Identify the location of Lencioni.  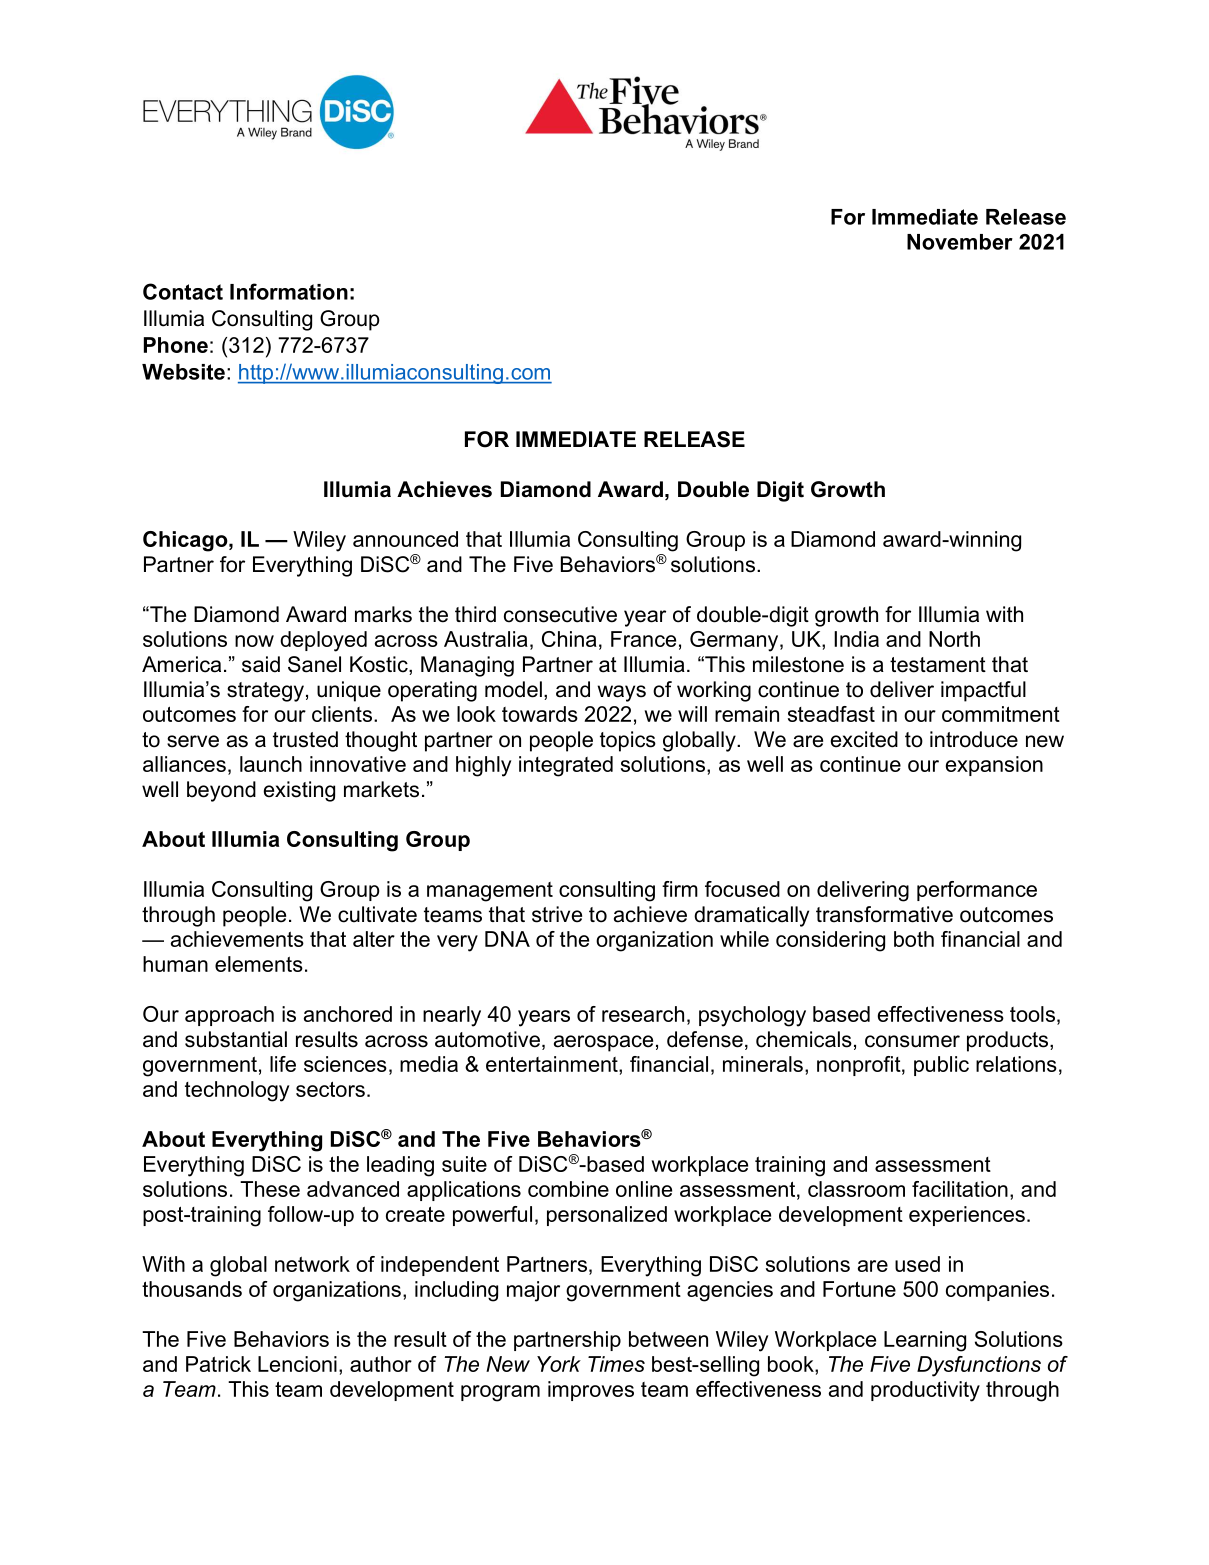
(297, 1364).
